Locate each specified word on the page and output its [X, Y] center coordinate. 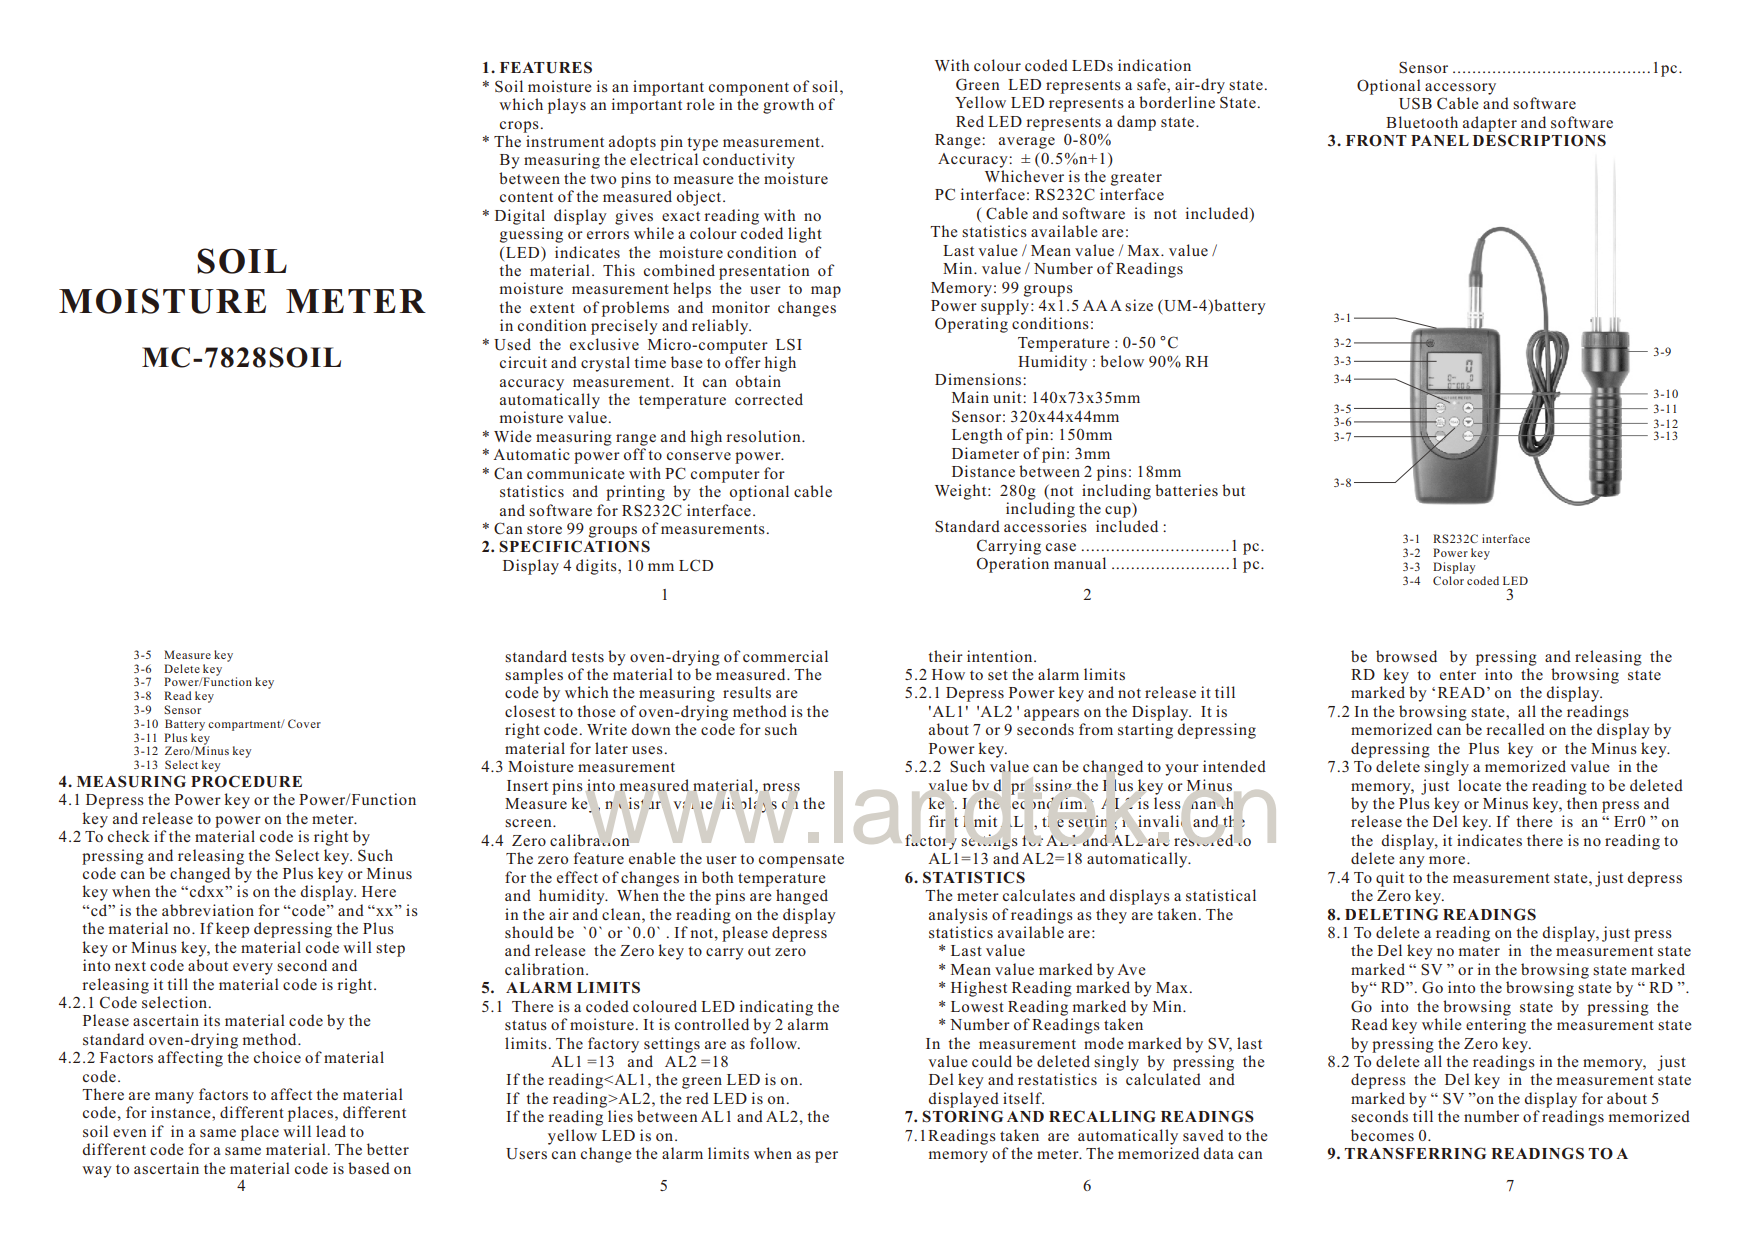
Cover [304, 723]
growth [788, 106]
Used [512, 344]
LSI [789, 344]
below [1122, 361]
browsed [1406, 656]
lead [331, 1131]
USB [1415, 103]
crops [519, 127]
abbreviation [208, 910]
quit [1390, 879]
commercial [785, 656]
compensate [801, 861]
